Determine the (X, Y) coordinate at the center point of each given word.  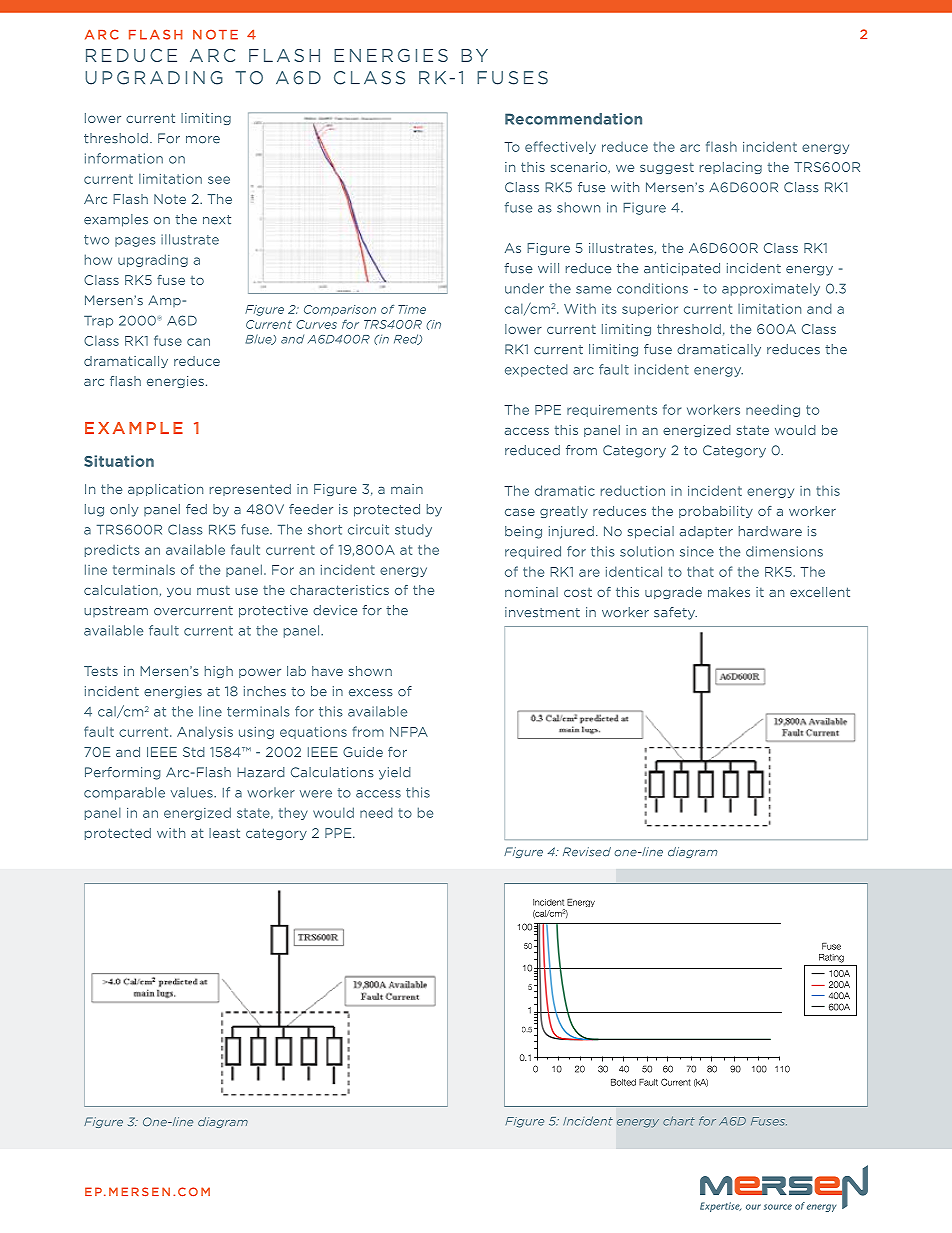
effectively (560, 147)
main (407, 489)
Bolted (623, 1082)
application (165, 490)
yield (395, 773)
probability (716, 512)
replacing (731, 168)
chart (679, 1121)
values (193, 792)
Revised (587, 852)
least (224, 833)
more (203, 140)
